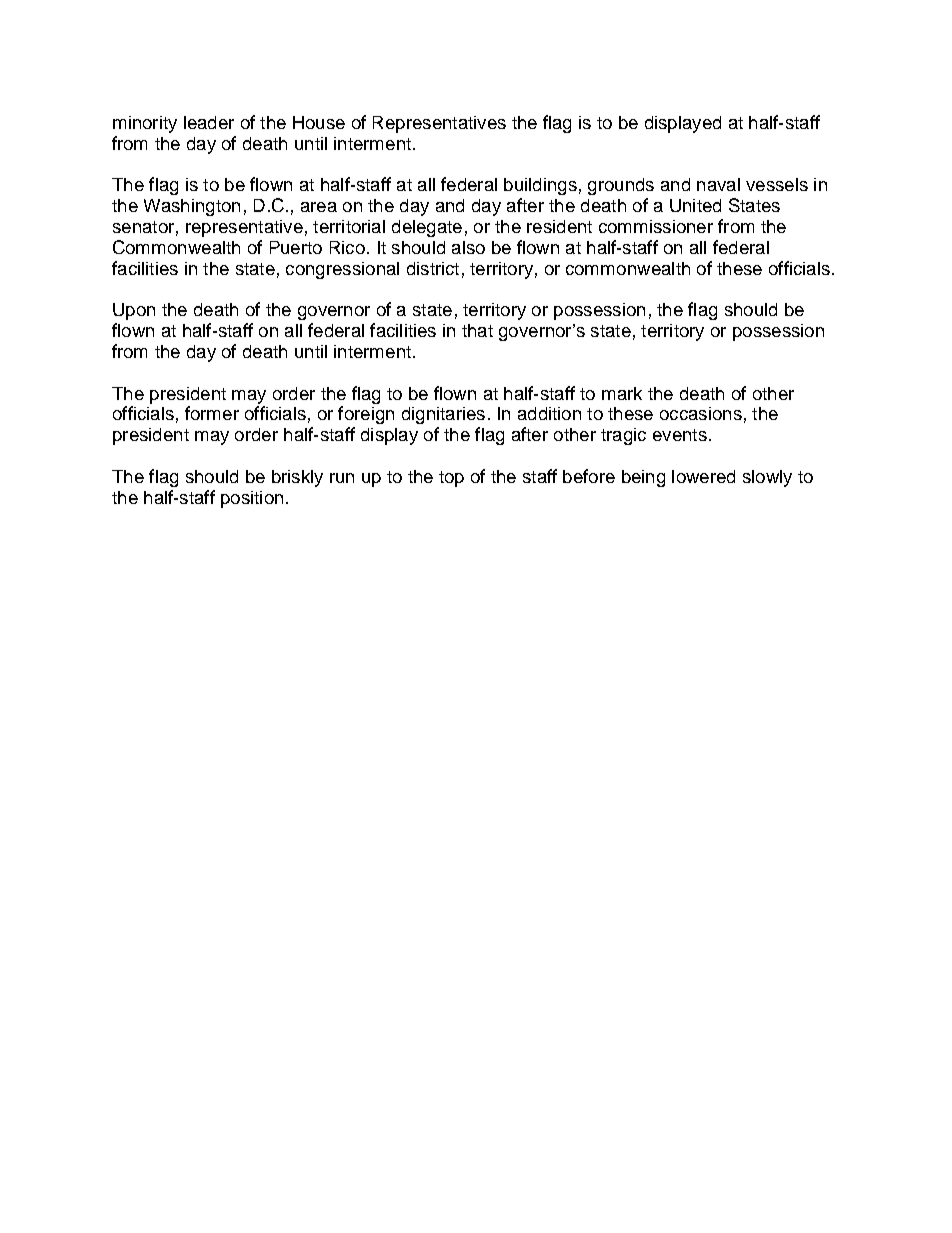 The width and height of the screenshot is (952, 1233). What do you see at coordinates (212, 413) in the screenshot?
I see `former` at bounding box center [212, 413].
